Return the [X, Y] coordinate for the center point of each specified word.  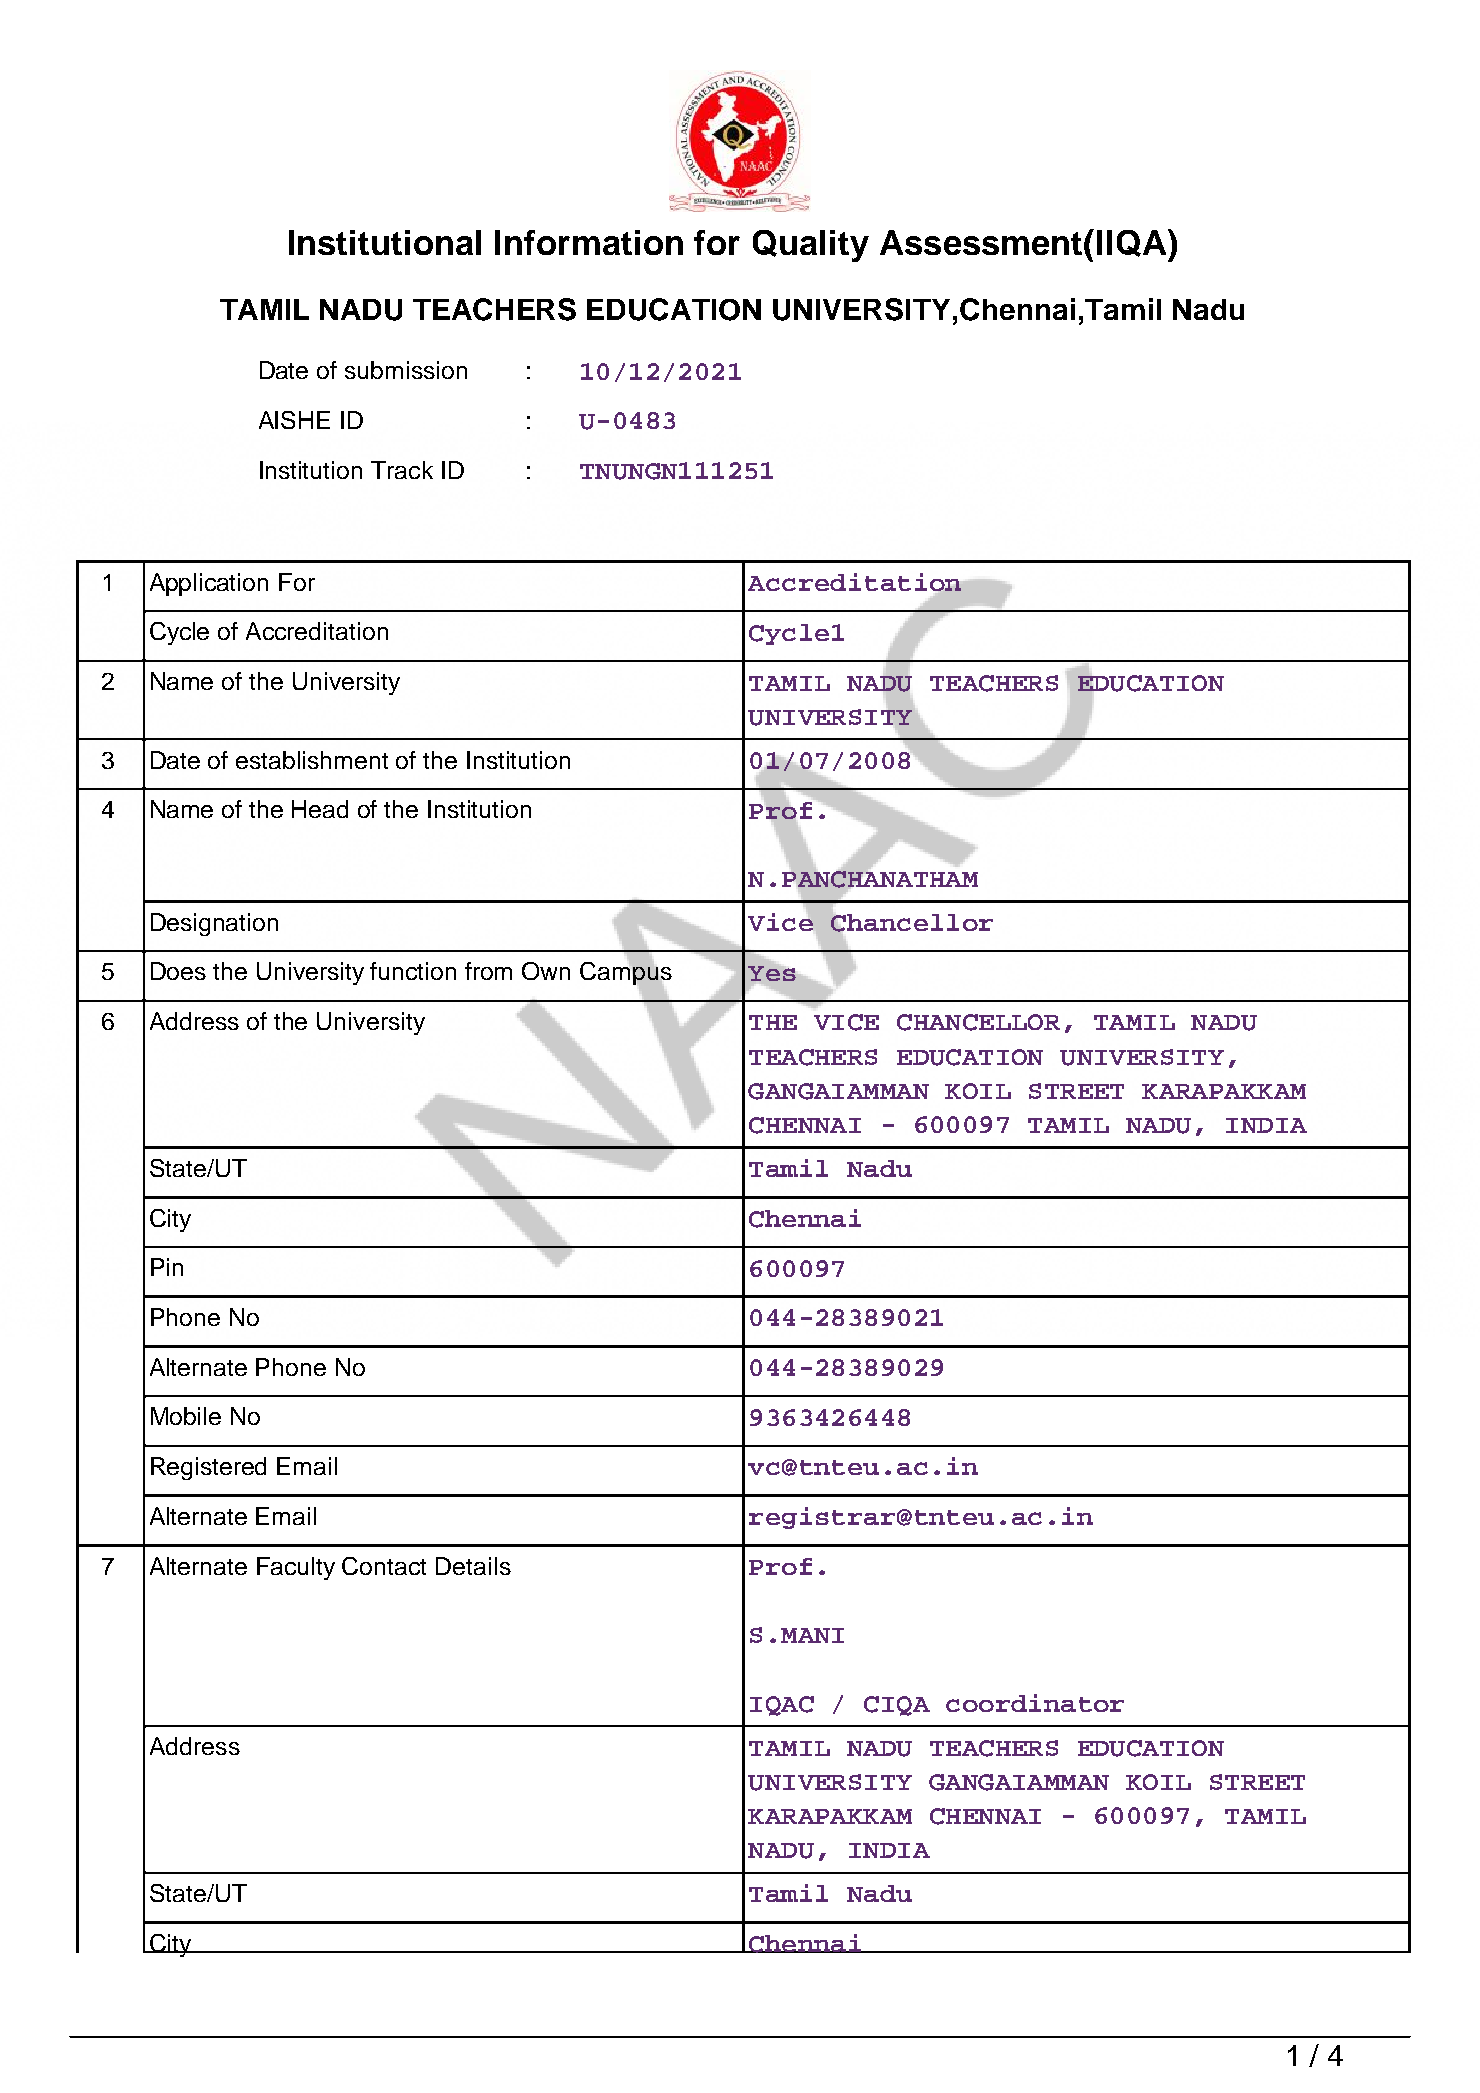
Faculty [296, 1568]
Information [589, 242]
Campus [626, 974]
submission [406, 370]
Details [473, 1566]
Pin [167, 1267]
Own [546, 971]
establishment [312, 760]
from [488, 971]
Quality [811, 246]
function [413, 971]
